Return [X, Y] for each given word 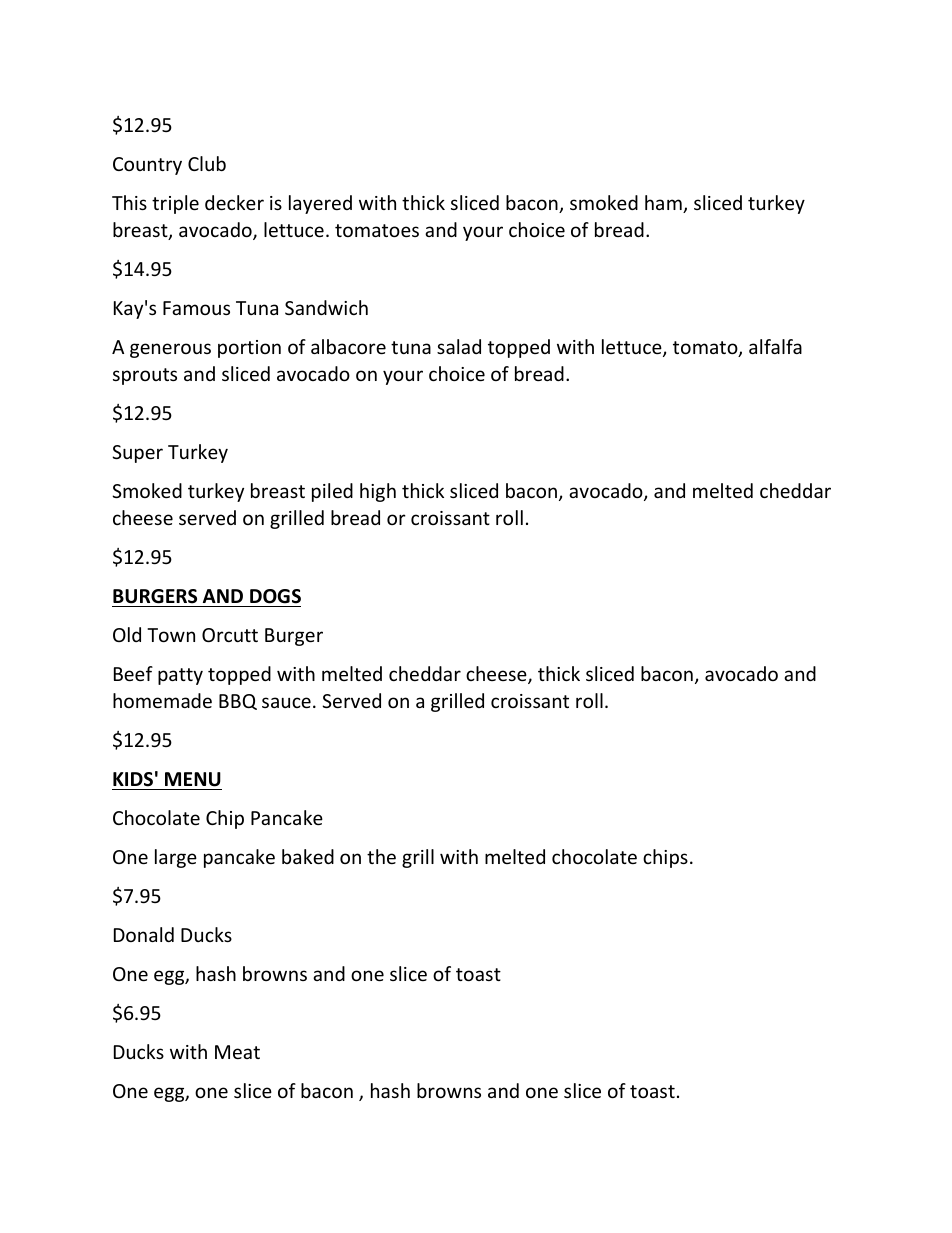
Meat [237, 1052]
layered [320, 204]
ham [664, 204]
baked [308, 856]
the [381, 856]
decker [234, 202]
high [378, 492]
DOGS [275, 596]
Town [171, 635]
